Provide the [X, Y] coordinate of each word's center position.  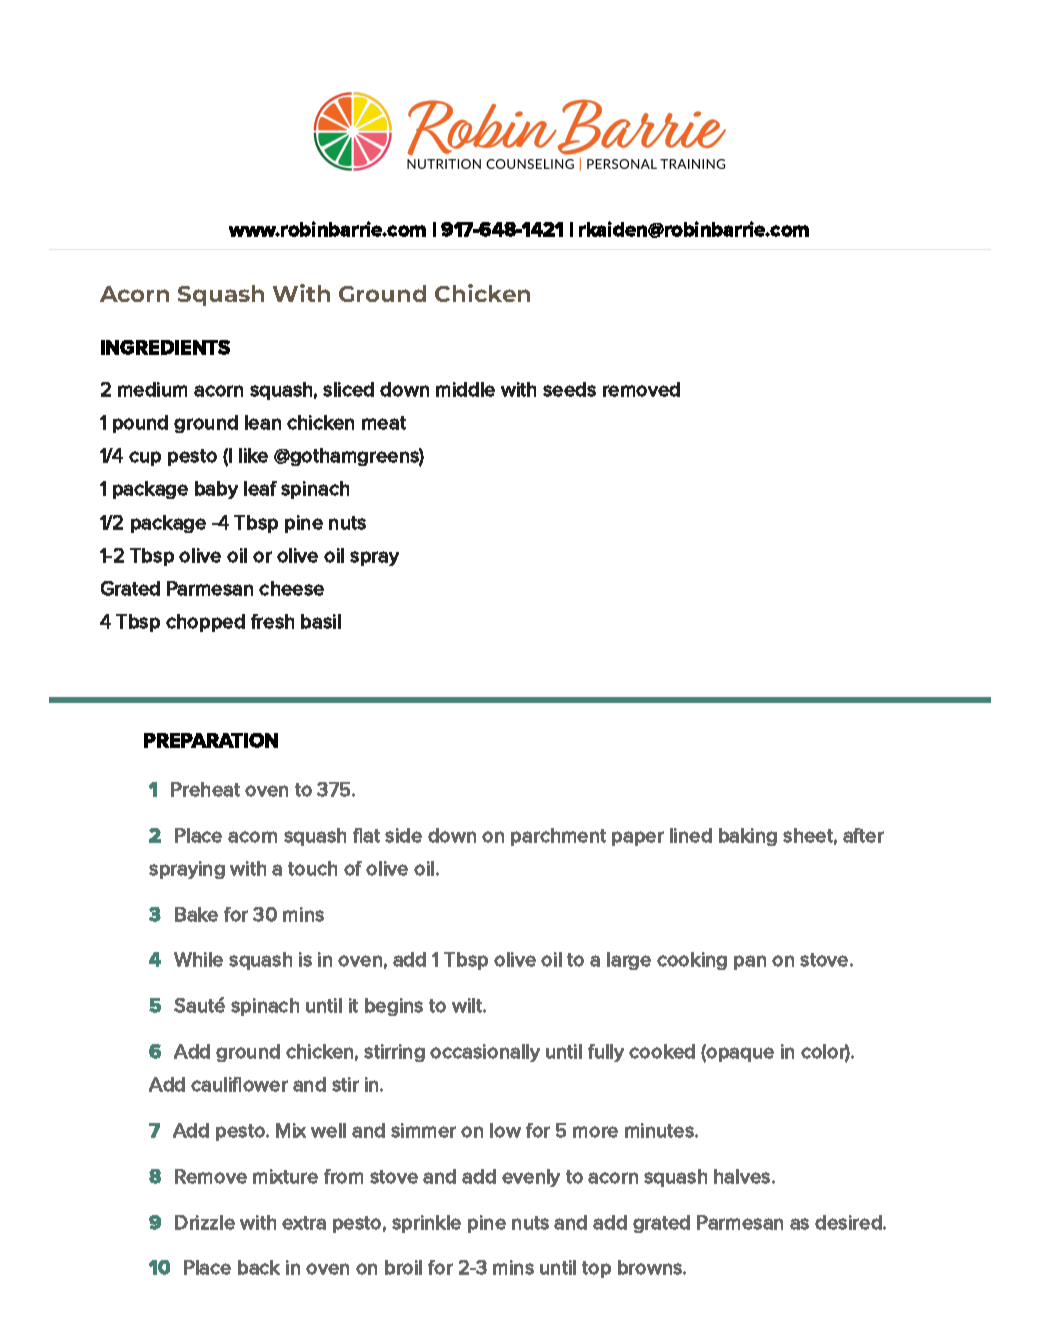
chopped [205, 623]
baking [748, 837]
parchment [558, 837]
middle [465, 389]
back [259, 1267]
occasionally [485, 1053]
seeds [569, 389]
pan [750, 962]
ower [265, 1086]
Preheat [205, 789]
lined [691, 835]
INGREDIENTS [165, 347]
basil [321, 621]
